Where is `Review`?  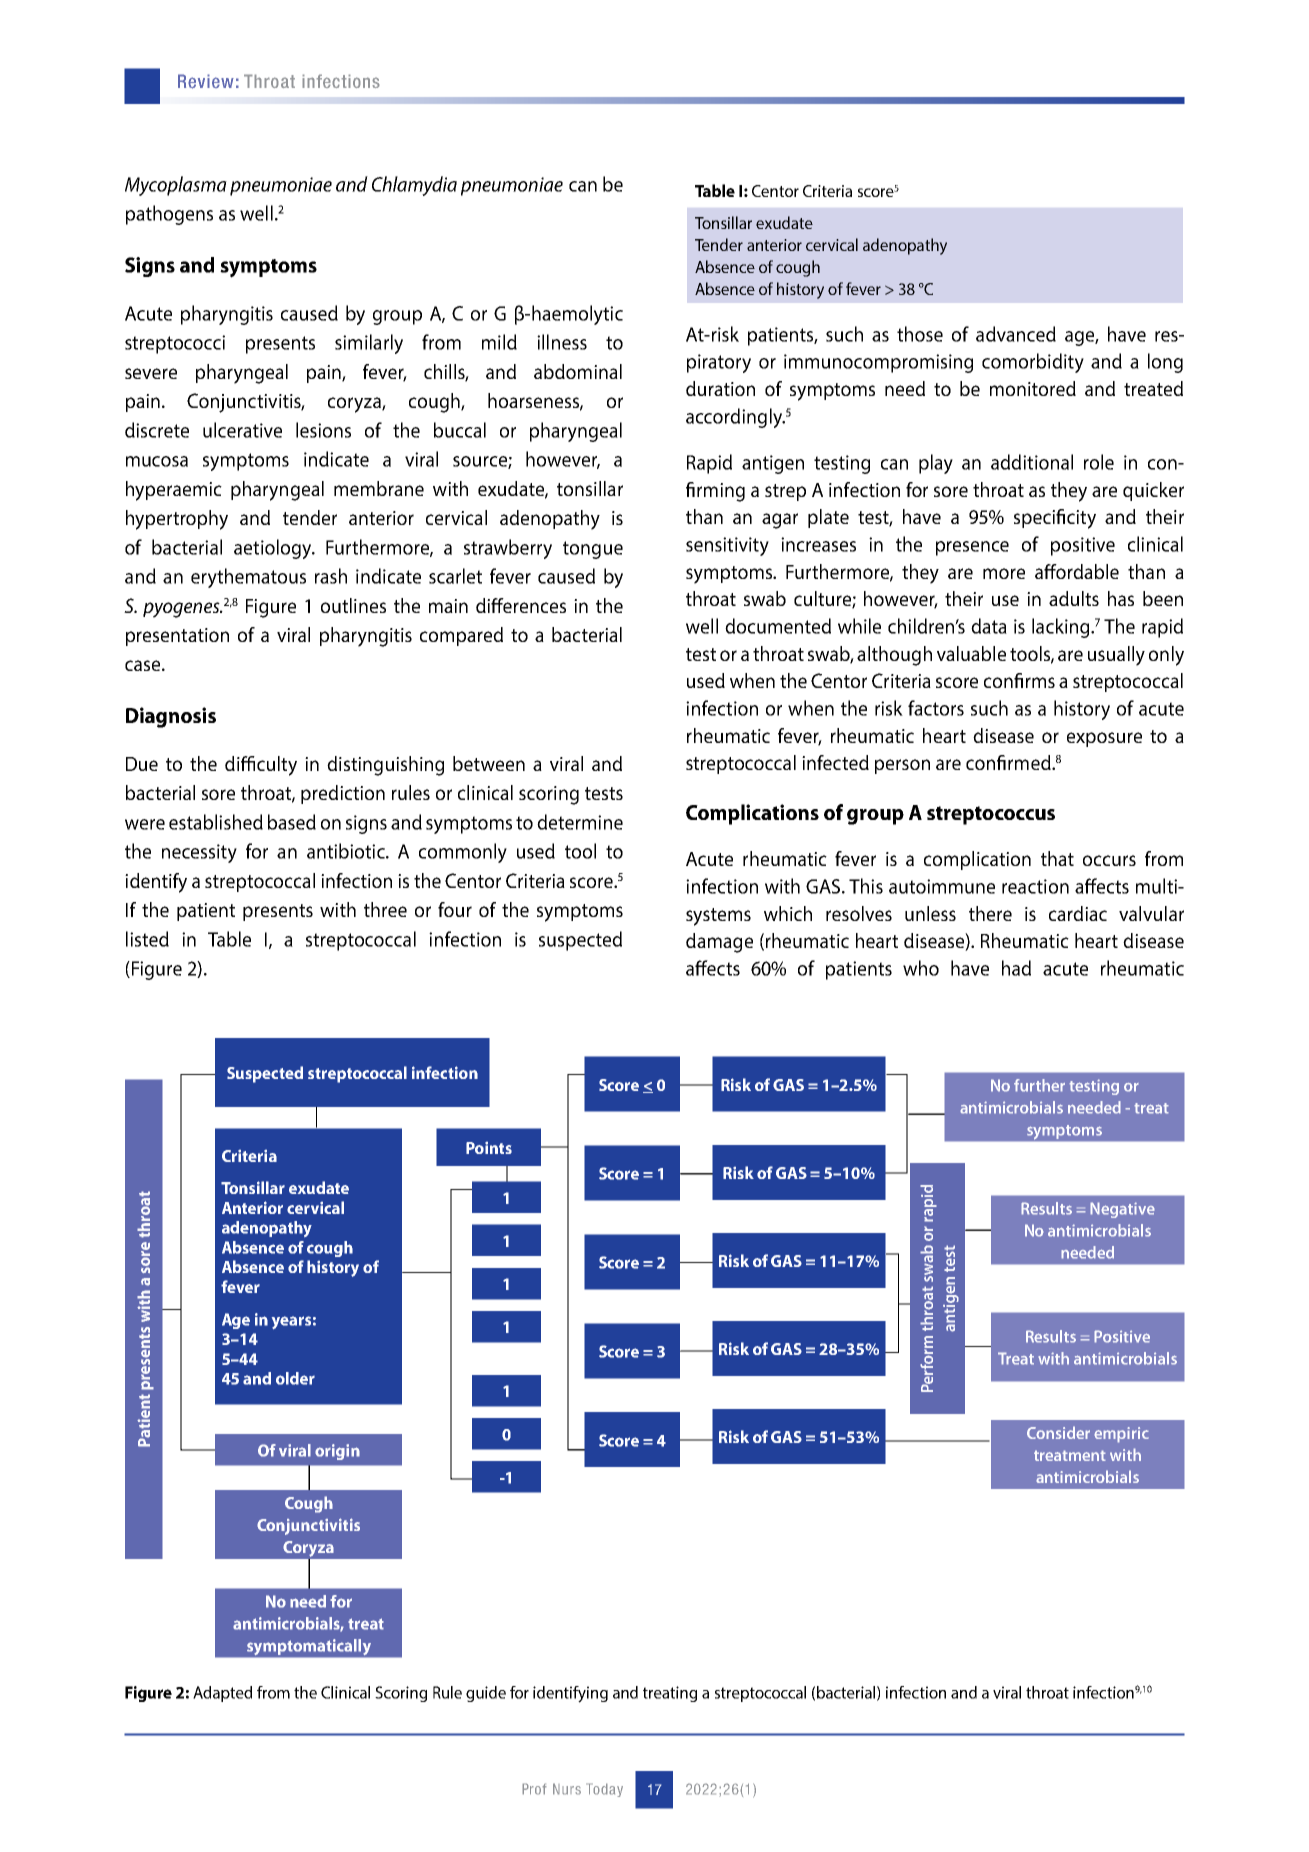
Review is located at coordinates (206, 81).
